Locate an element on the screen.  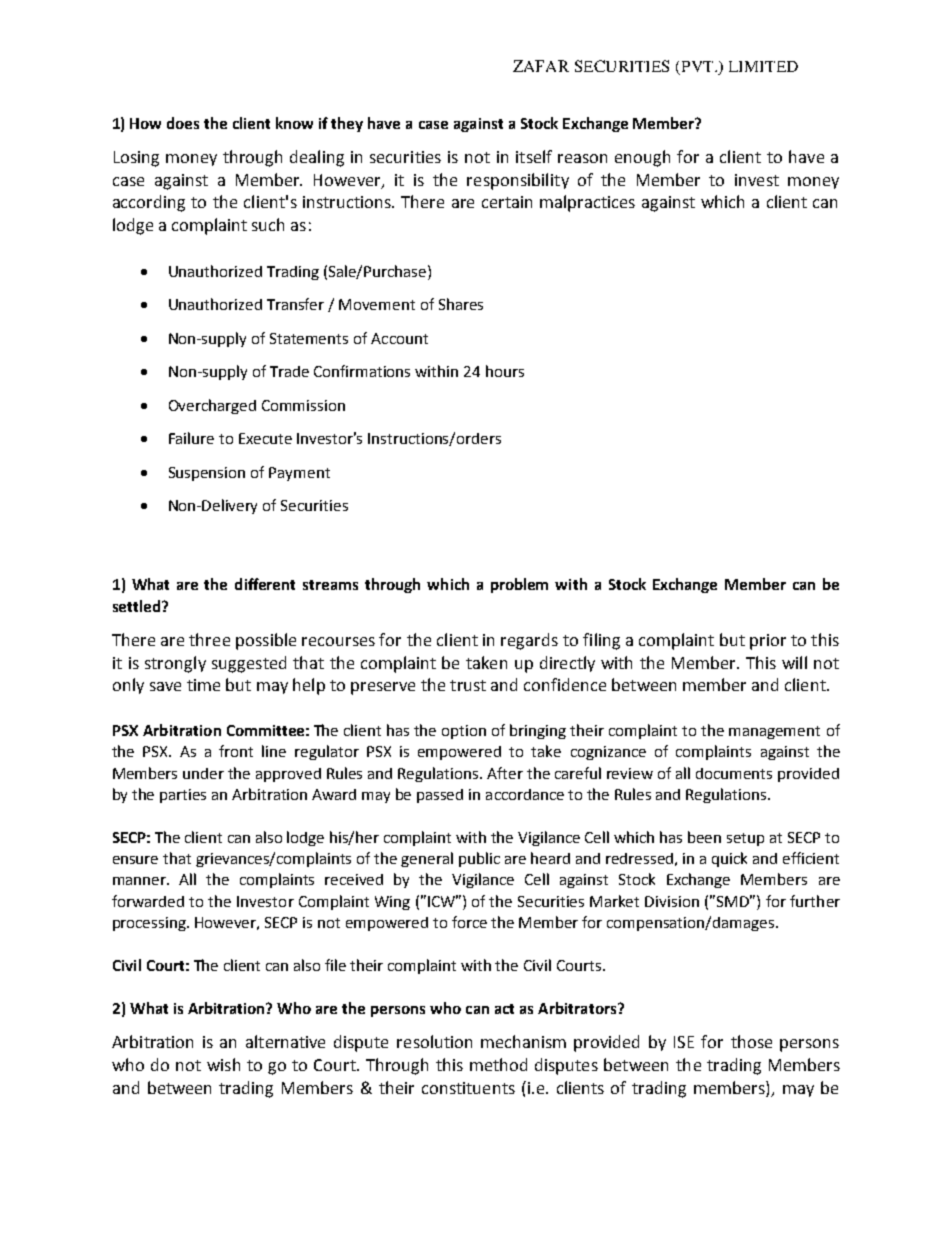
Transfer is located at coordinates (295, 304).
